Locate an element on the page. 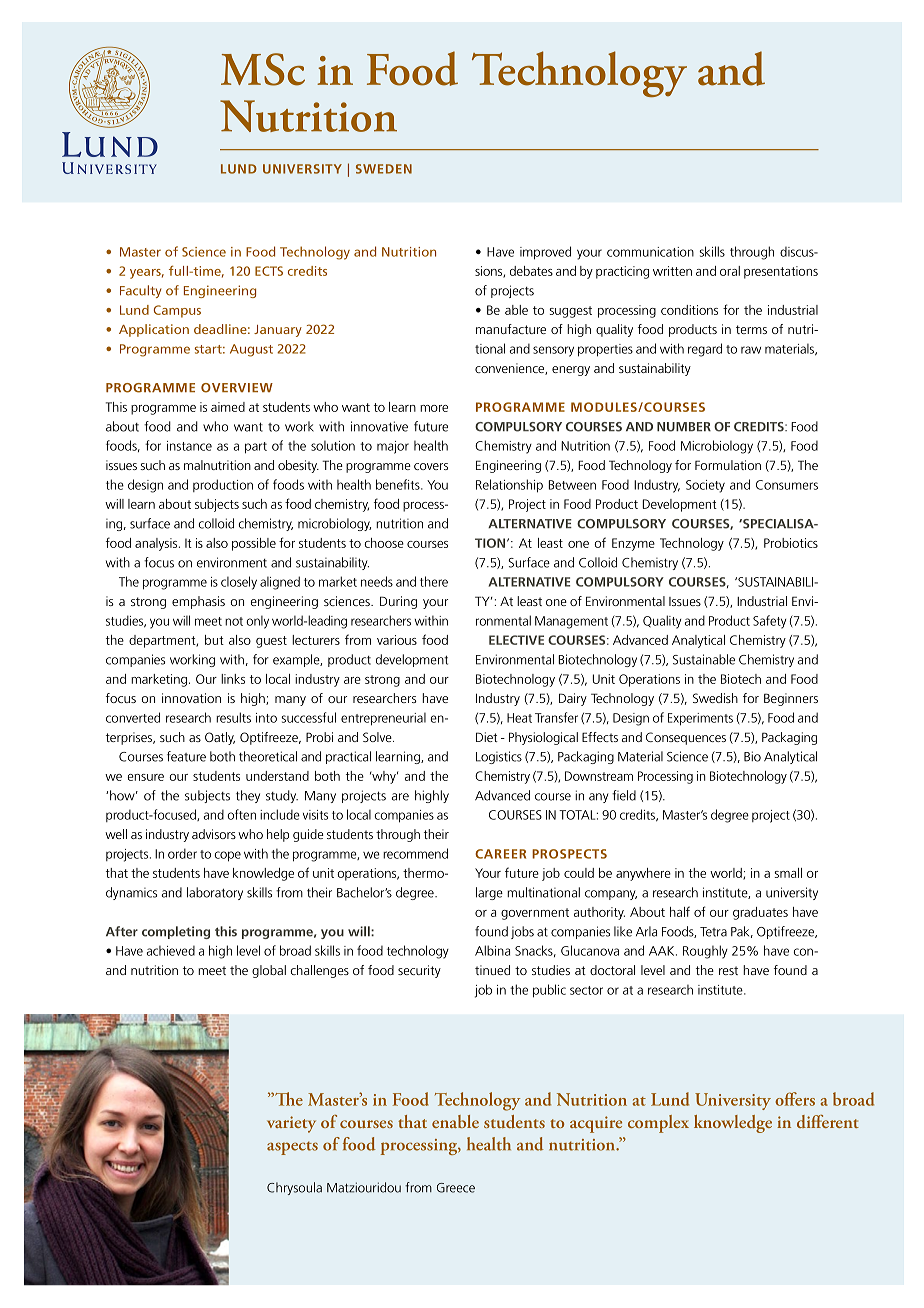 This document has height=1308, width=924. aimed is located at coordinates (228, 407).
